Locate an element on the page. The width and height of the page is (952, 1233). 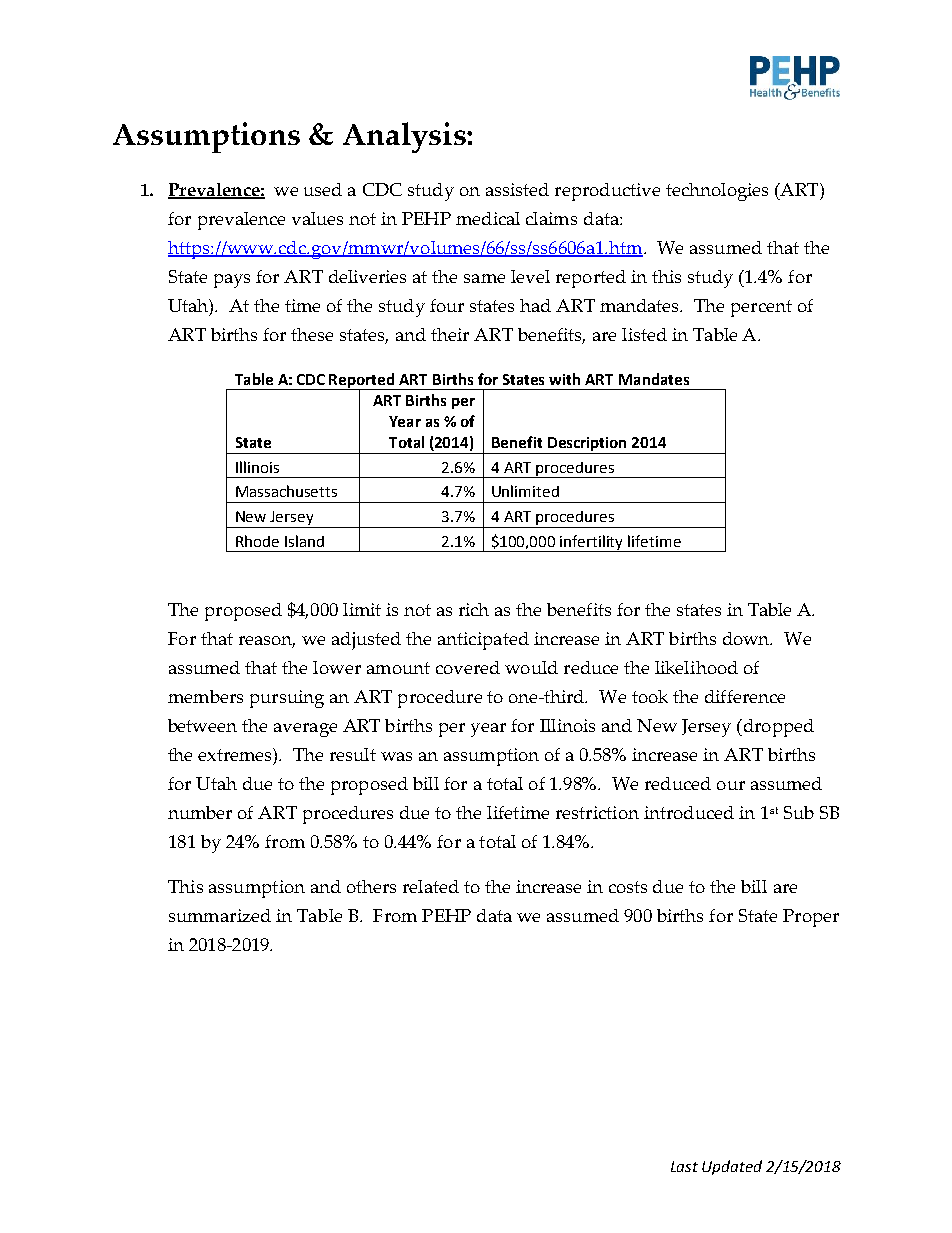
infertility is located at coordinates (592, 543).
